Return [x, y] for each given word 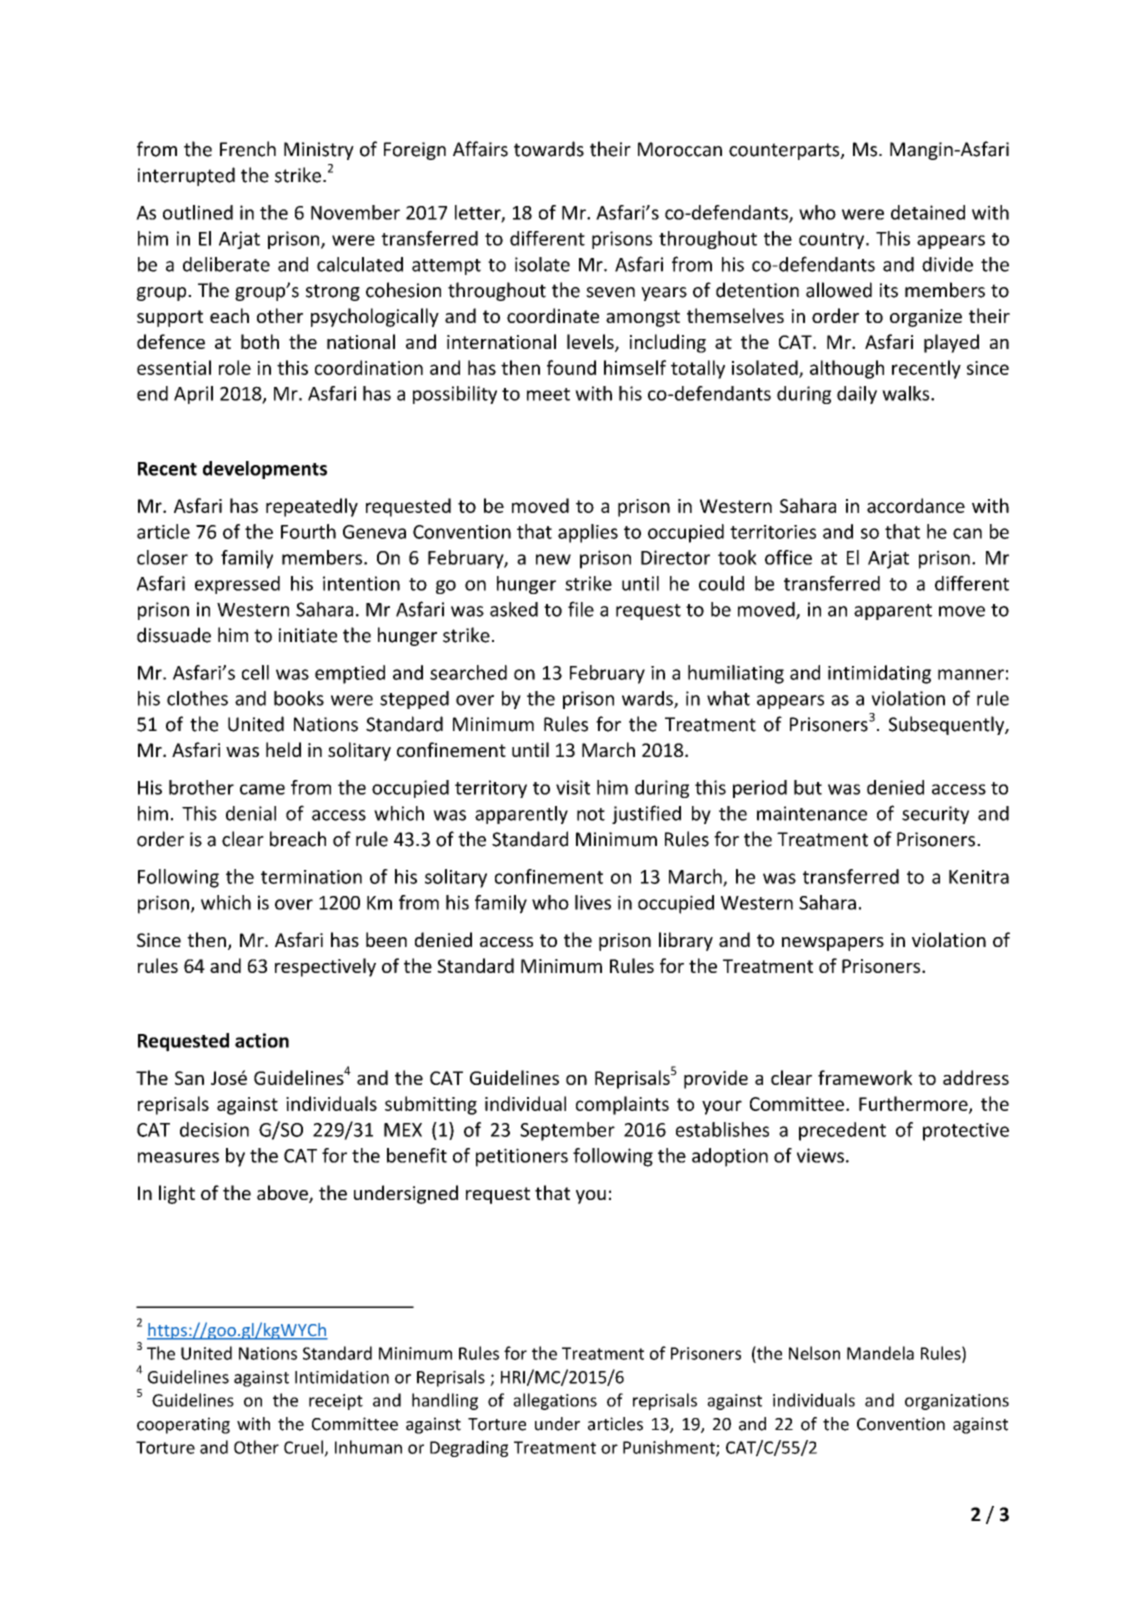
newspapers [833, 944]
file [581, 609]
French [248, 149]
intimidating [879, 674]
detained [928, 212]
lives [593, 902]
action [262, 1040]
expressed [237, 585]
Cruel [303, 1447]
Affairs [480, 149]
